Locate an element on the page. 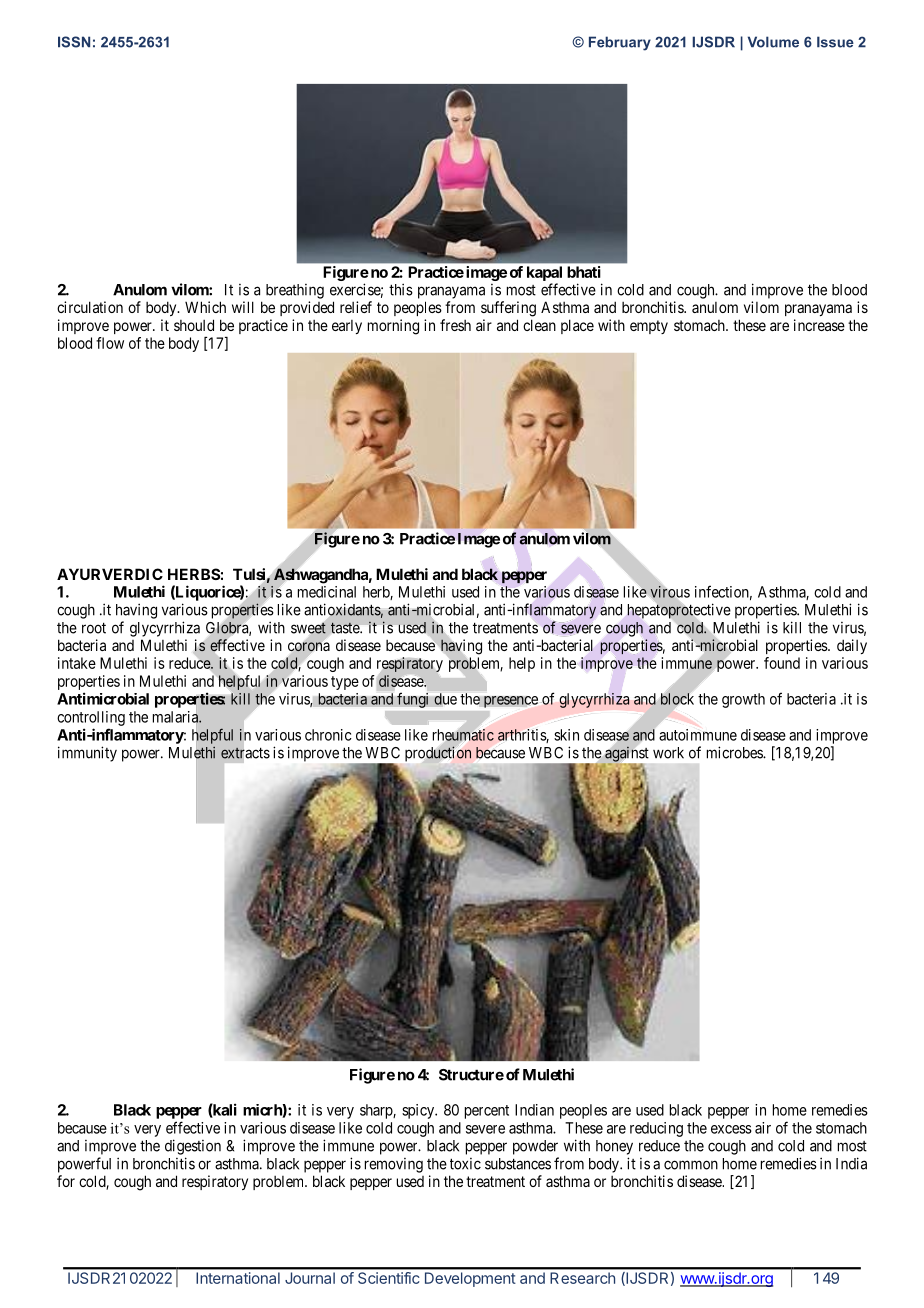  digestion is located at coordinates (193, 1147).
